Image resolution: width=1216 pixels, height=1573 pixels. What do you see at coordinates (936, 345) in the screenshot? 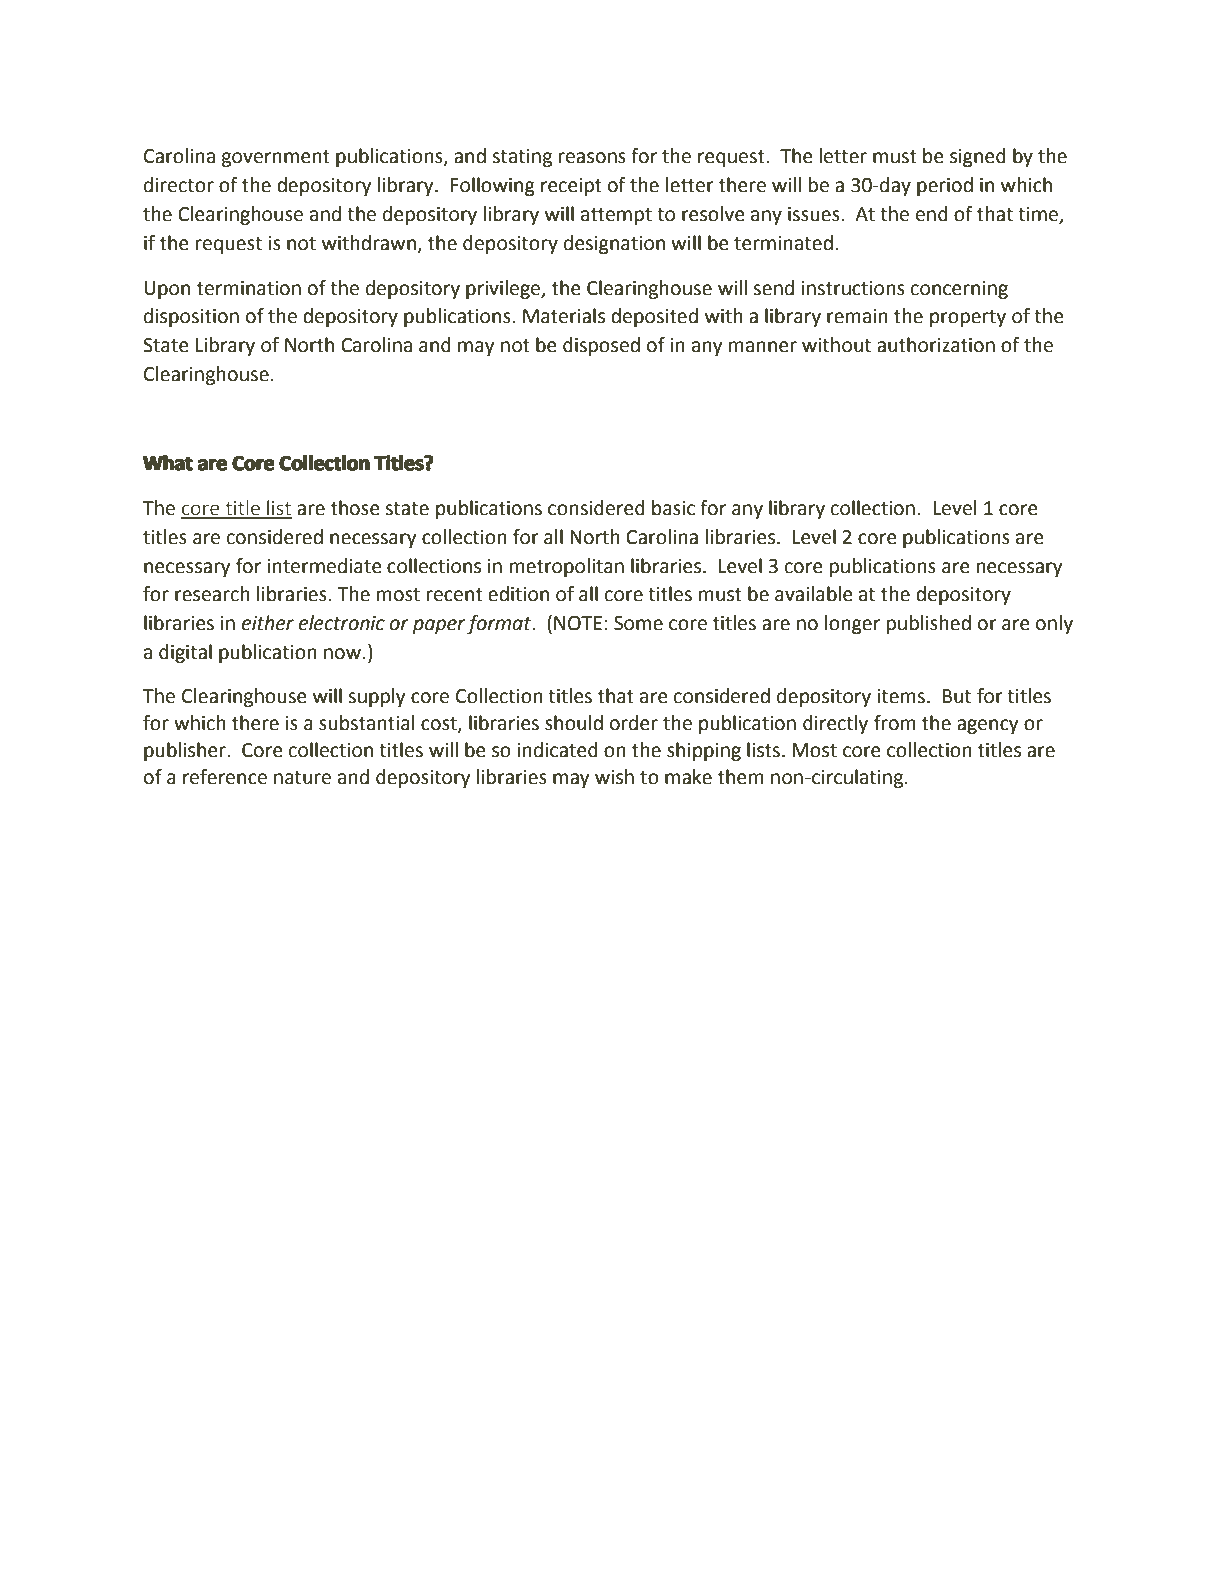
I see `authorization` at bounding box center [936, 345].
